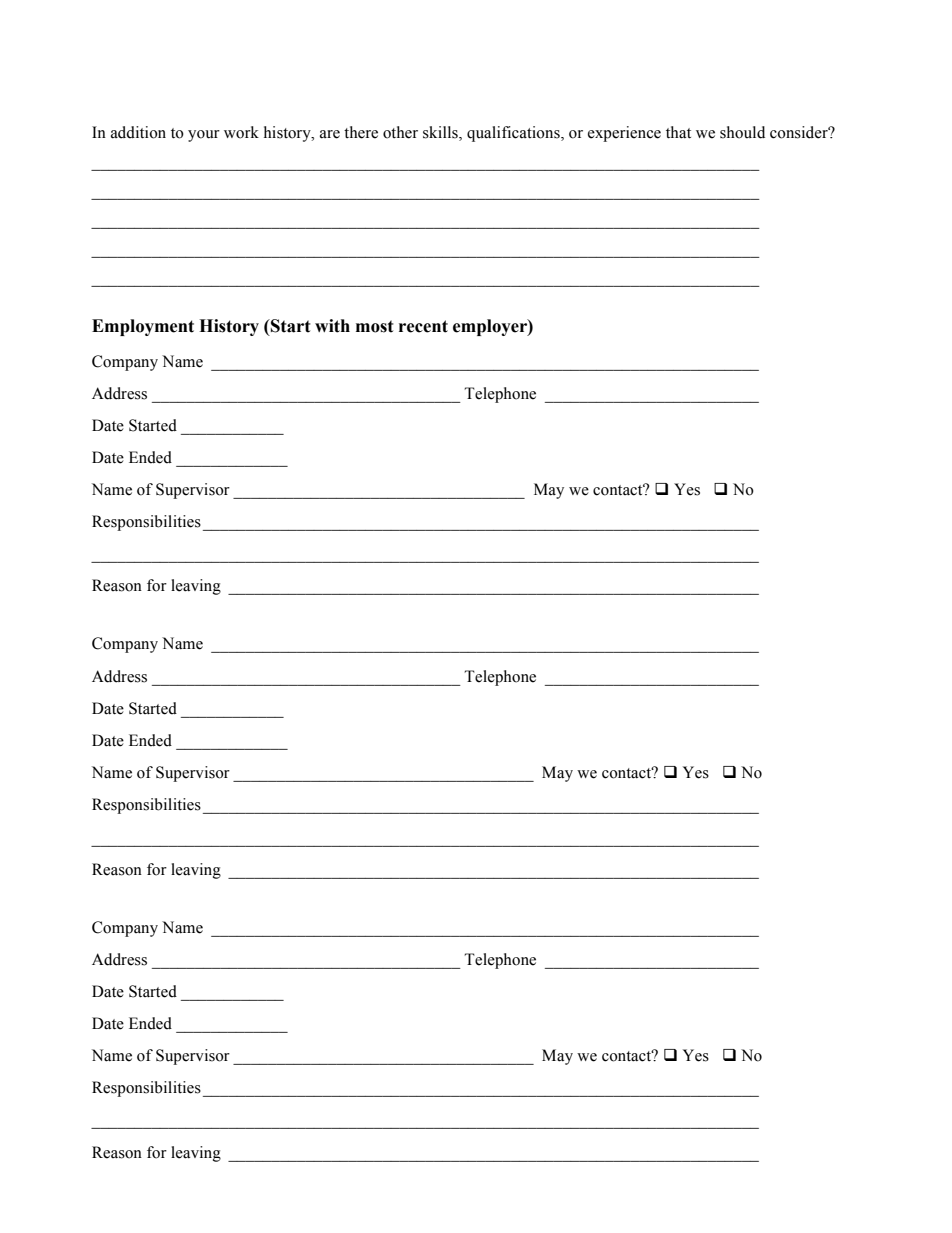 This document has height=1233, width=952. I want to click on Employment, so click(143, 327).
